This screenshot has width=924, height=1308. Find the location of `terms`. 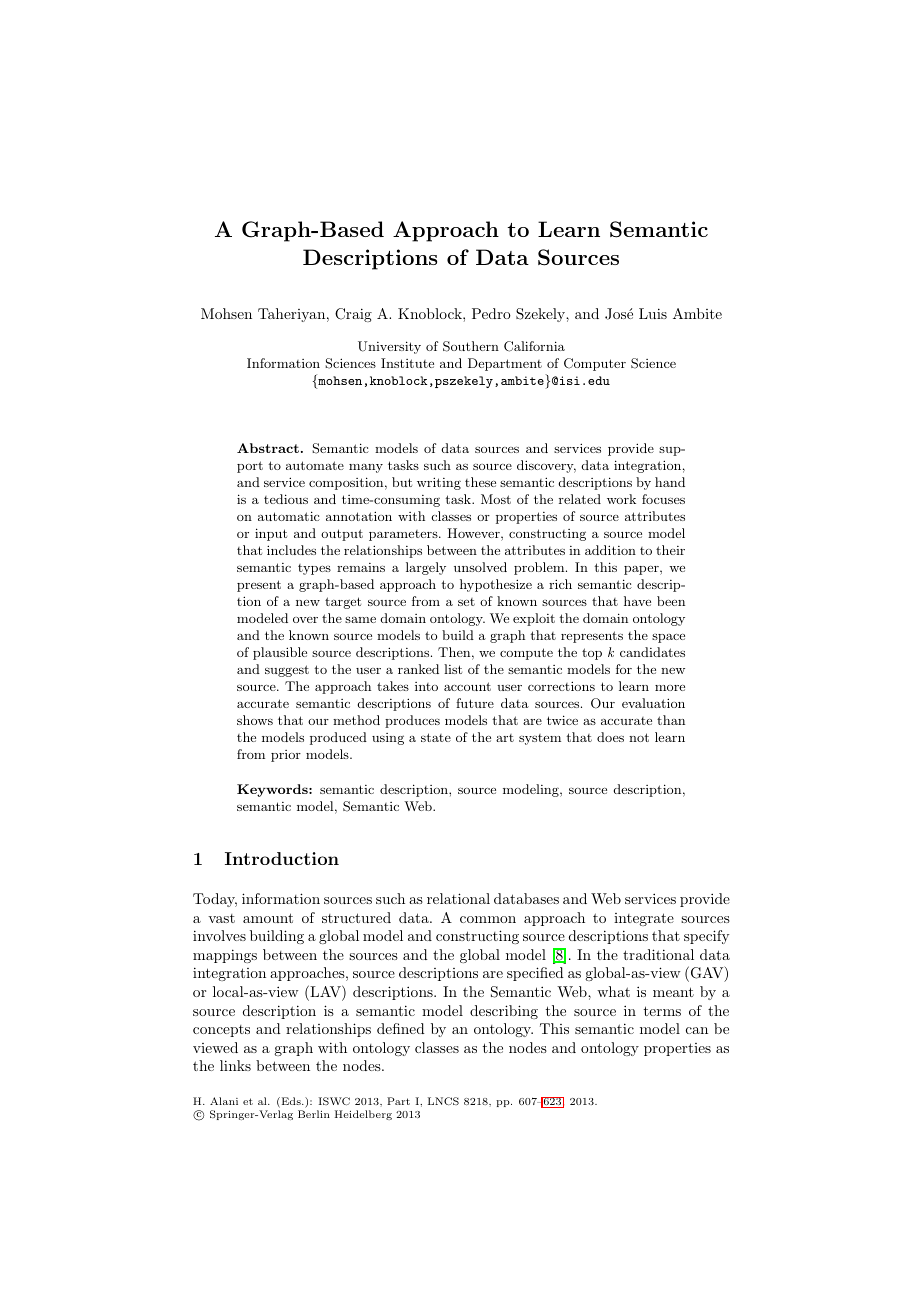

terms is located at coordinates (662, 1011).
